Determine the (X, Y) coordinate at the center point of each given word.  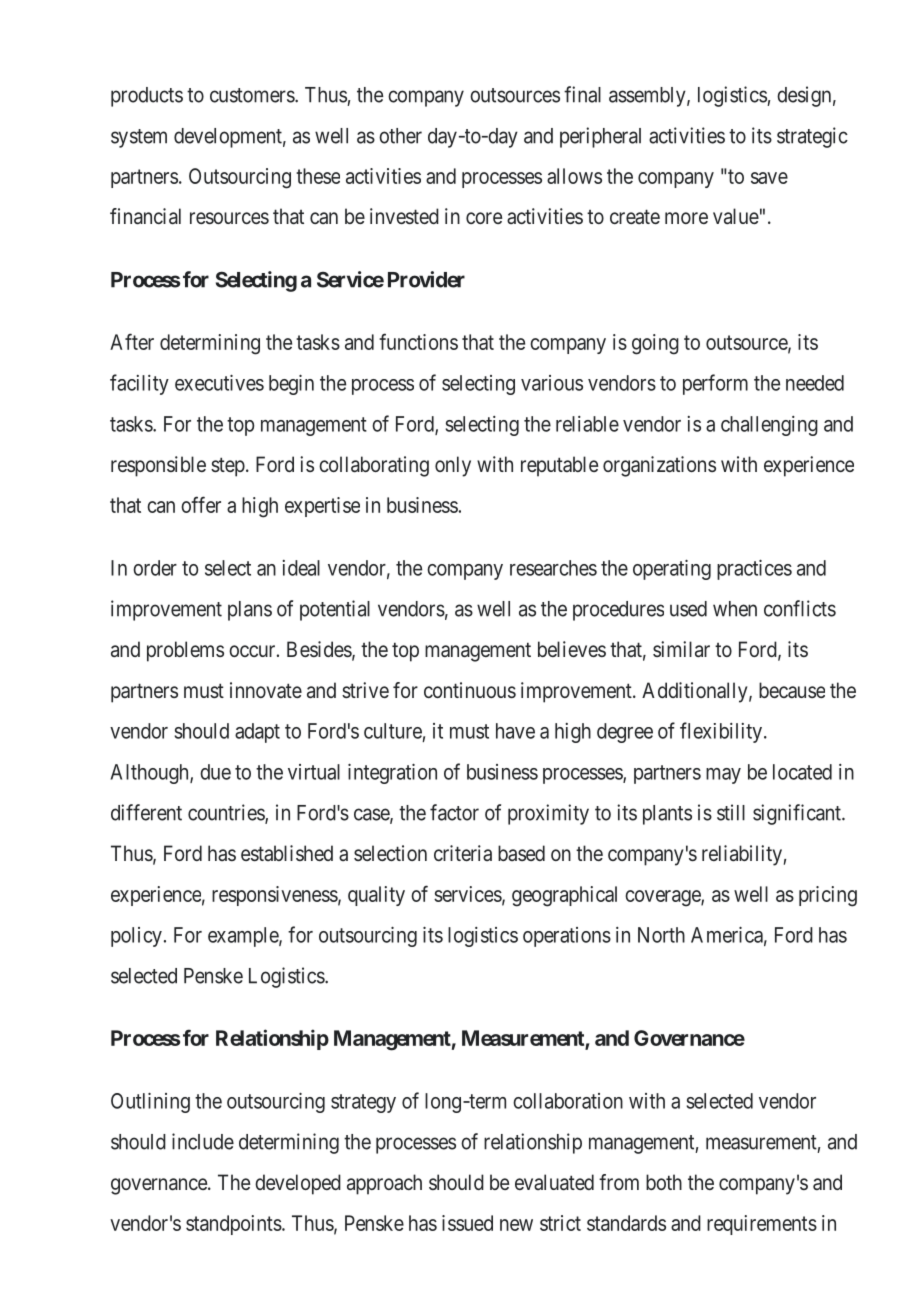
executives (219, 382)
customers (253, 95)
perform (715, 384)
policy (136, 937)
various (552, 383)
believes (572, 649)
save (769, 178)
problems (185, 651)
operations (567, 937)
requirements (762, 1225)
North (661, 935)
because (792, 690)
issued (467, 1223)
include (203, 1141)
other (400, 136)
